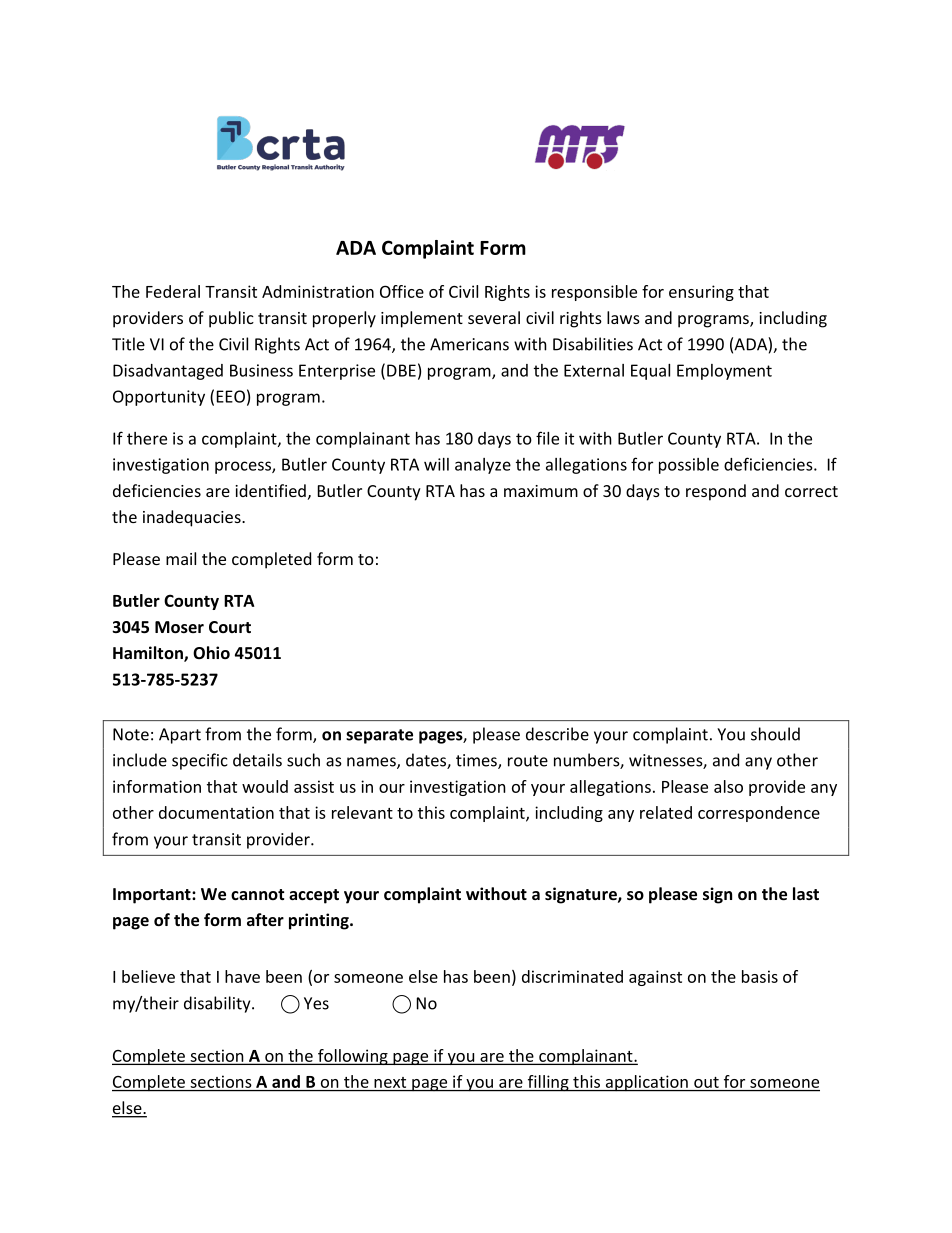  What do you see at coordinates (494, 317) in the image?
I see `several` at bounding box center [494, 317].
